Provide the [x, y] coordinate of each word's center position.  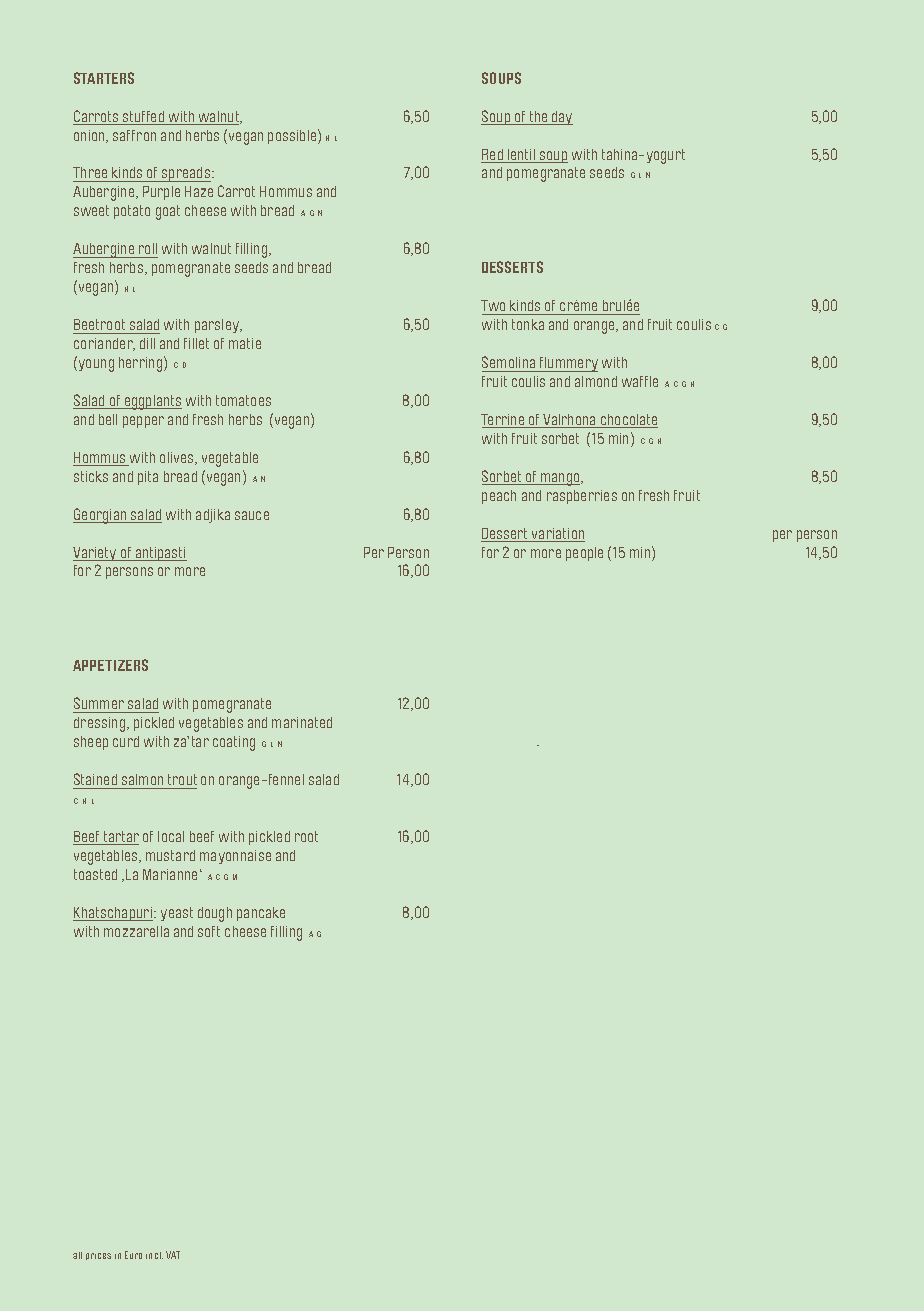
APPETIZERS [110, 665]
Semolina [508, 362]
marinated [302, 722]
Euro [133, 1255]
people [584, 554]
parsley [218, 326]
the [538, 116]
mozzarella [136, 931]
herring [140, 364]
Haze [199, 191]
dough [215, 914]
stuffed [143, 116]
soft [209, 931]
